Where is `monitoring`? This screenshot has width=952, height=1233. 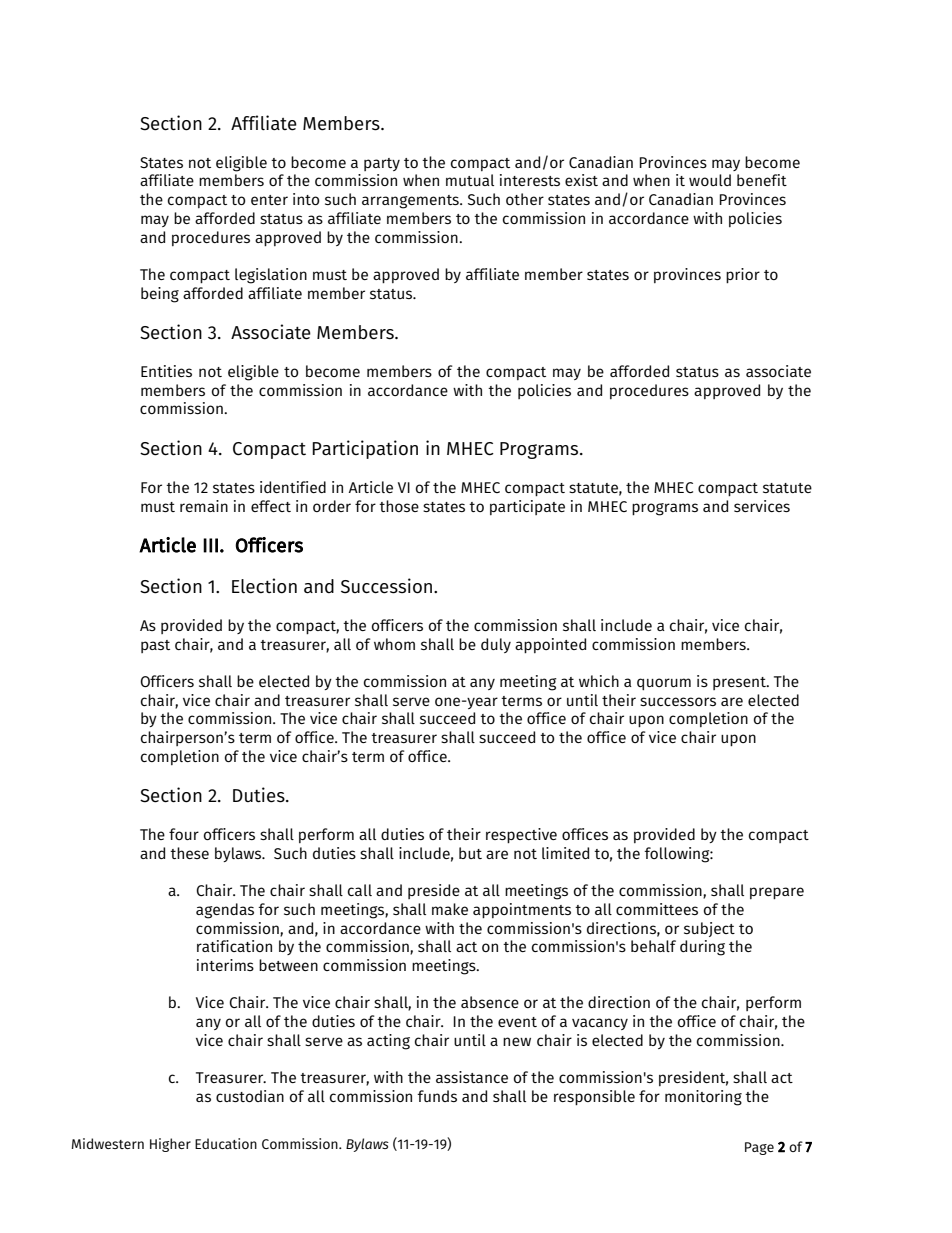
monitoring is located at coordinates (703, 1098).
